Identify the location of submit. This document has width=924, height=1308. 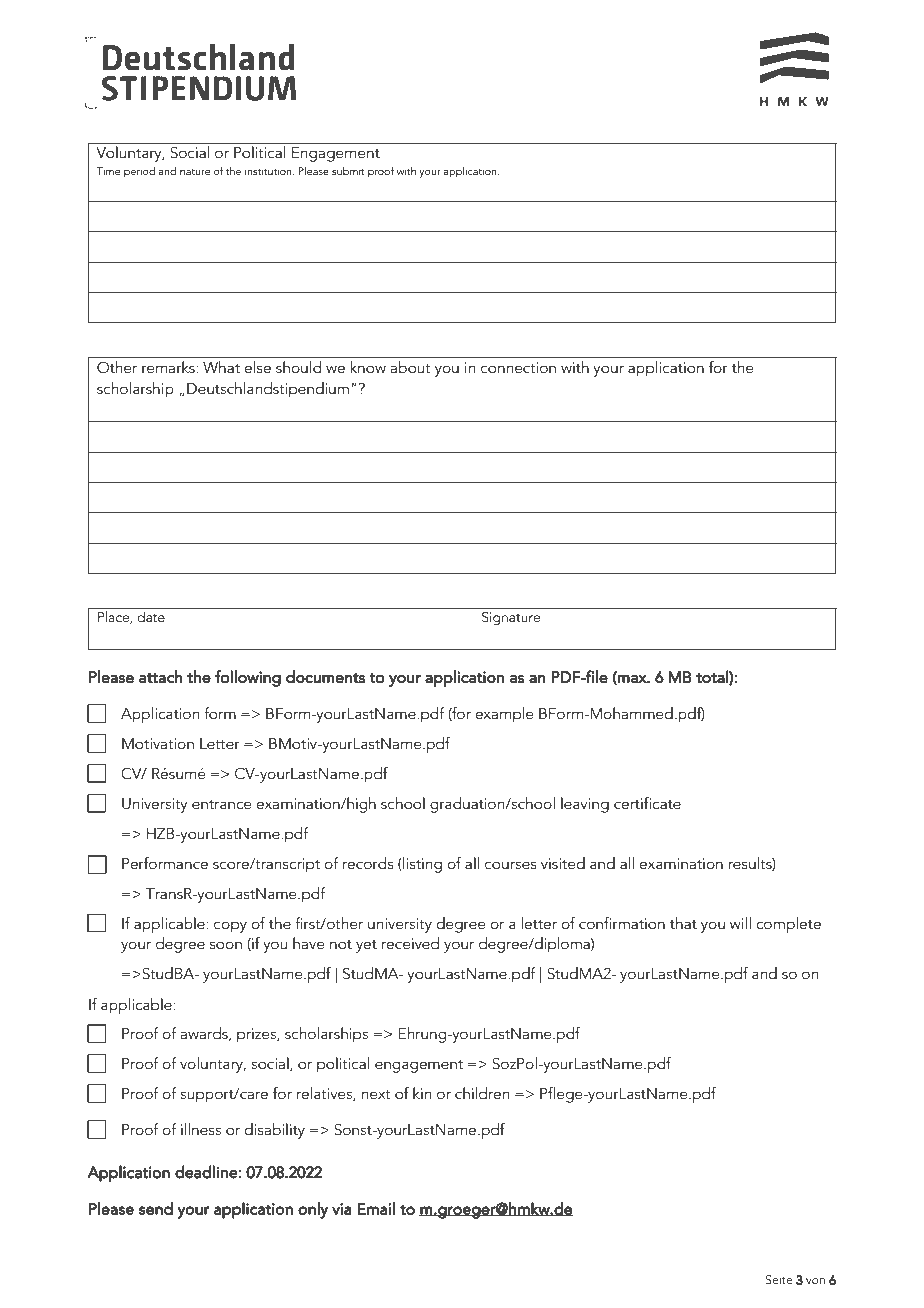
(348, 171).
